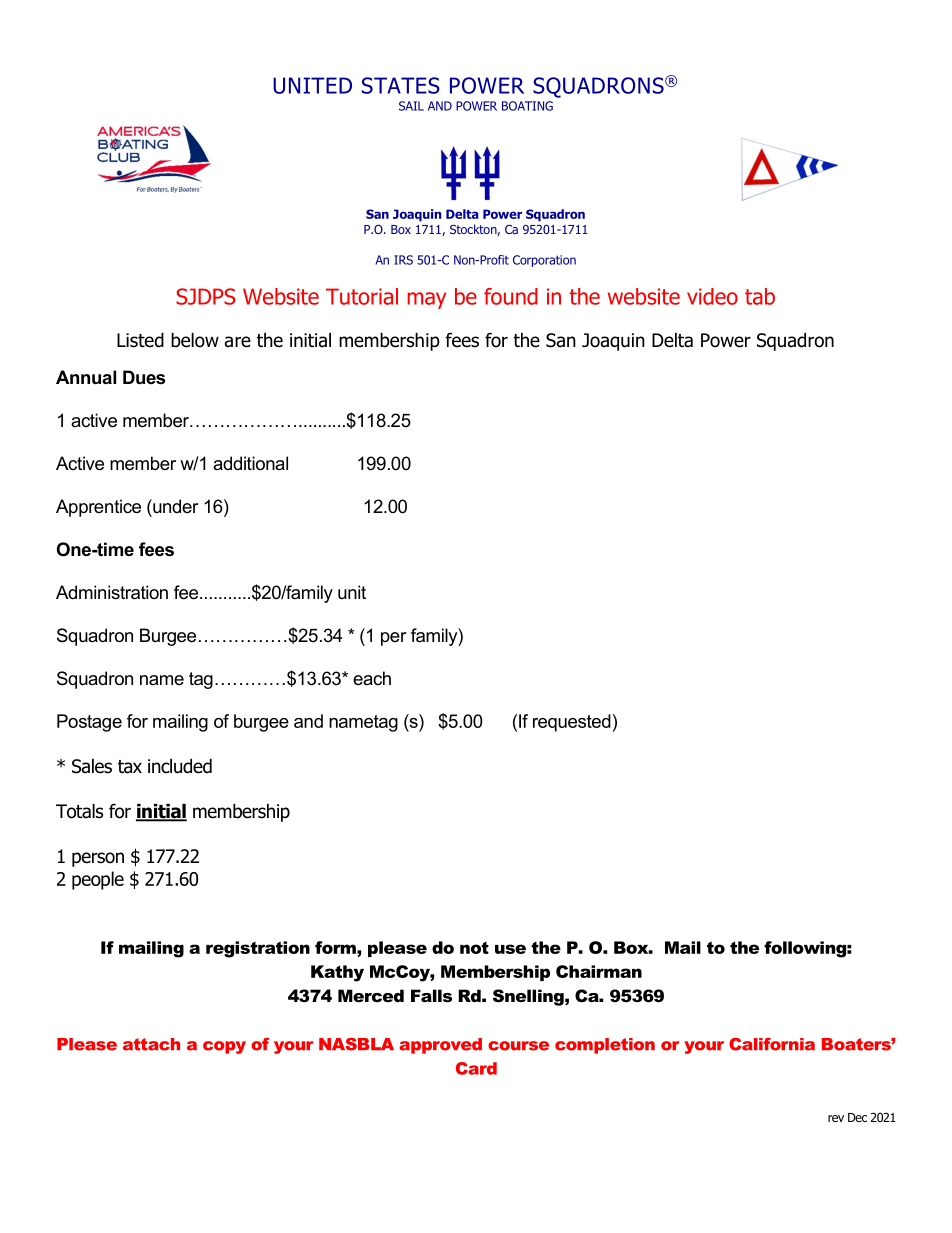 Image resolution: width=952 pixels, height=1233 pixels. What do you see at coordinates (151, 1044) in the image?
I see `attach` at bounding box center [151, 1044].
